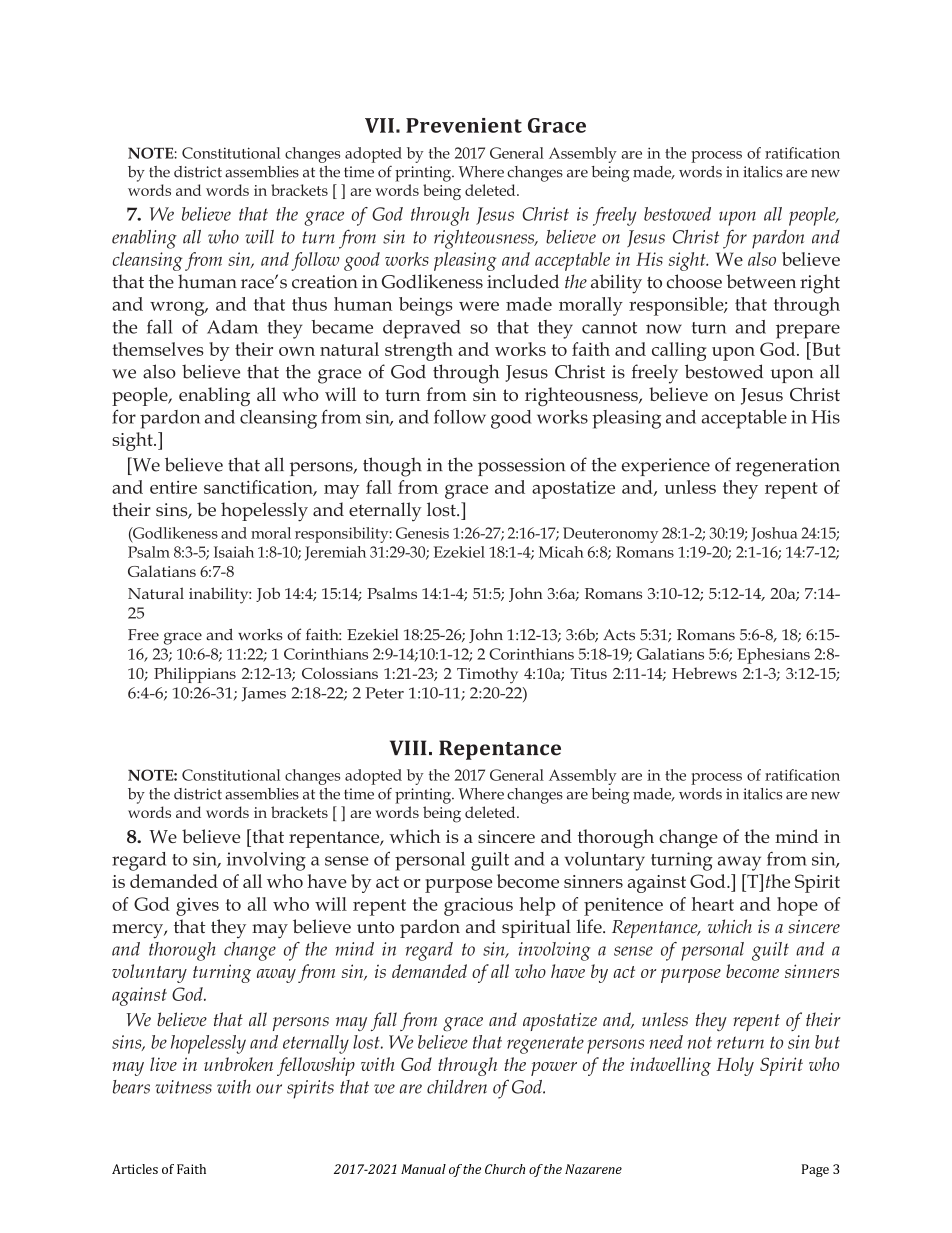  Describe the element at coordinates (232, 327) in the screenshot. I see `Adam` at that location.
